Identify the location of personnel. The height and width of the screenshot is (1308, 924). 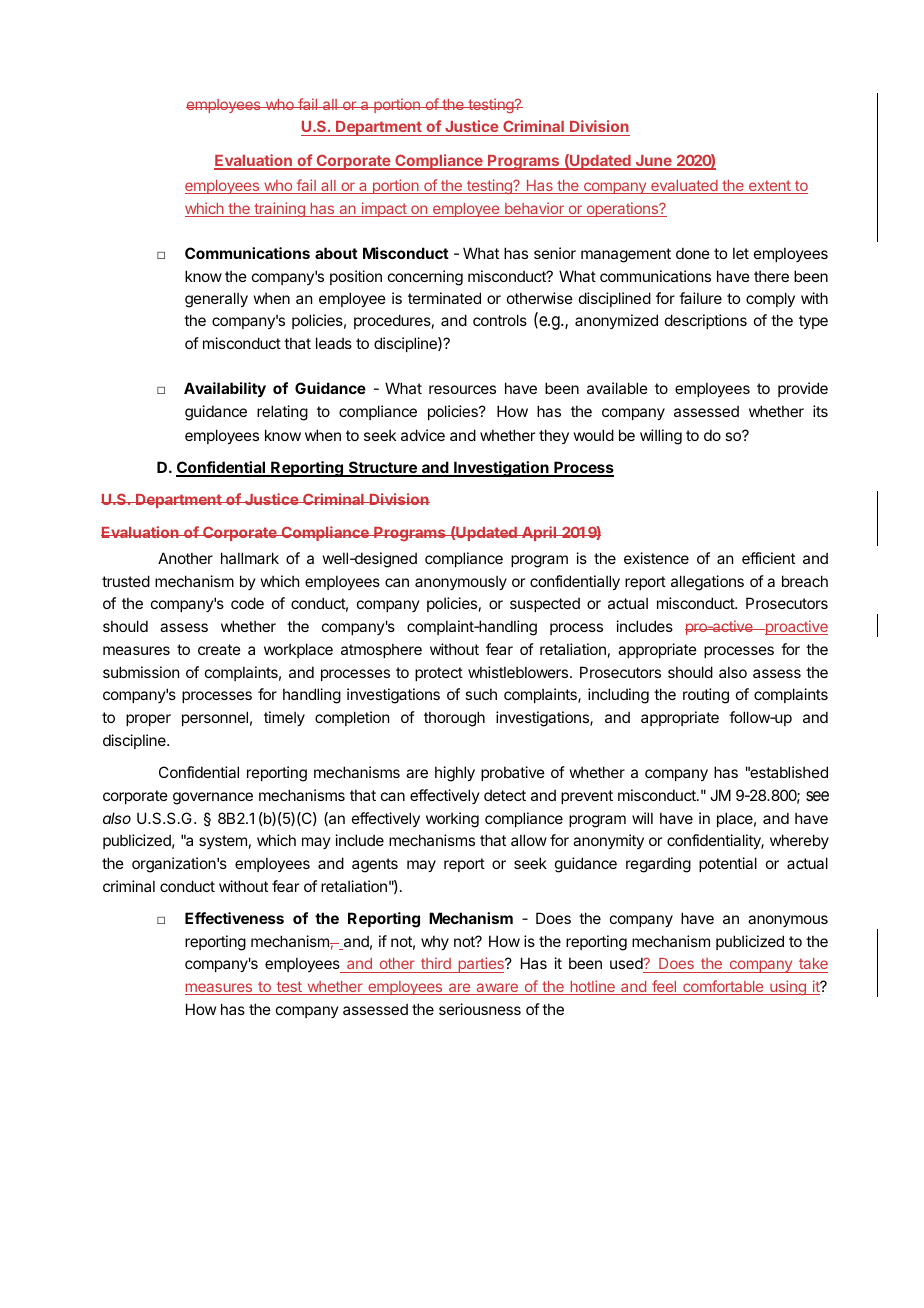
(215, 718).
